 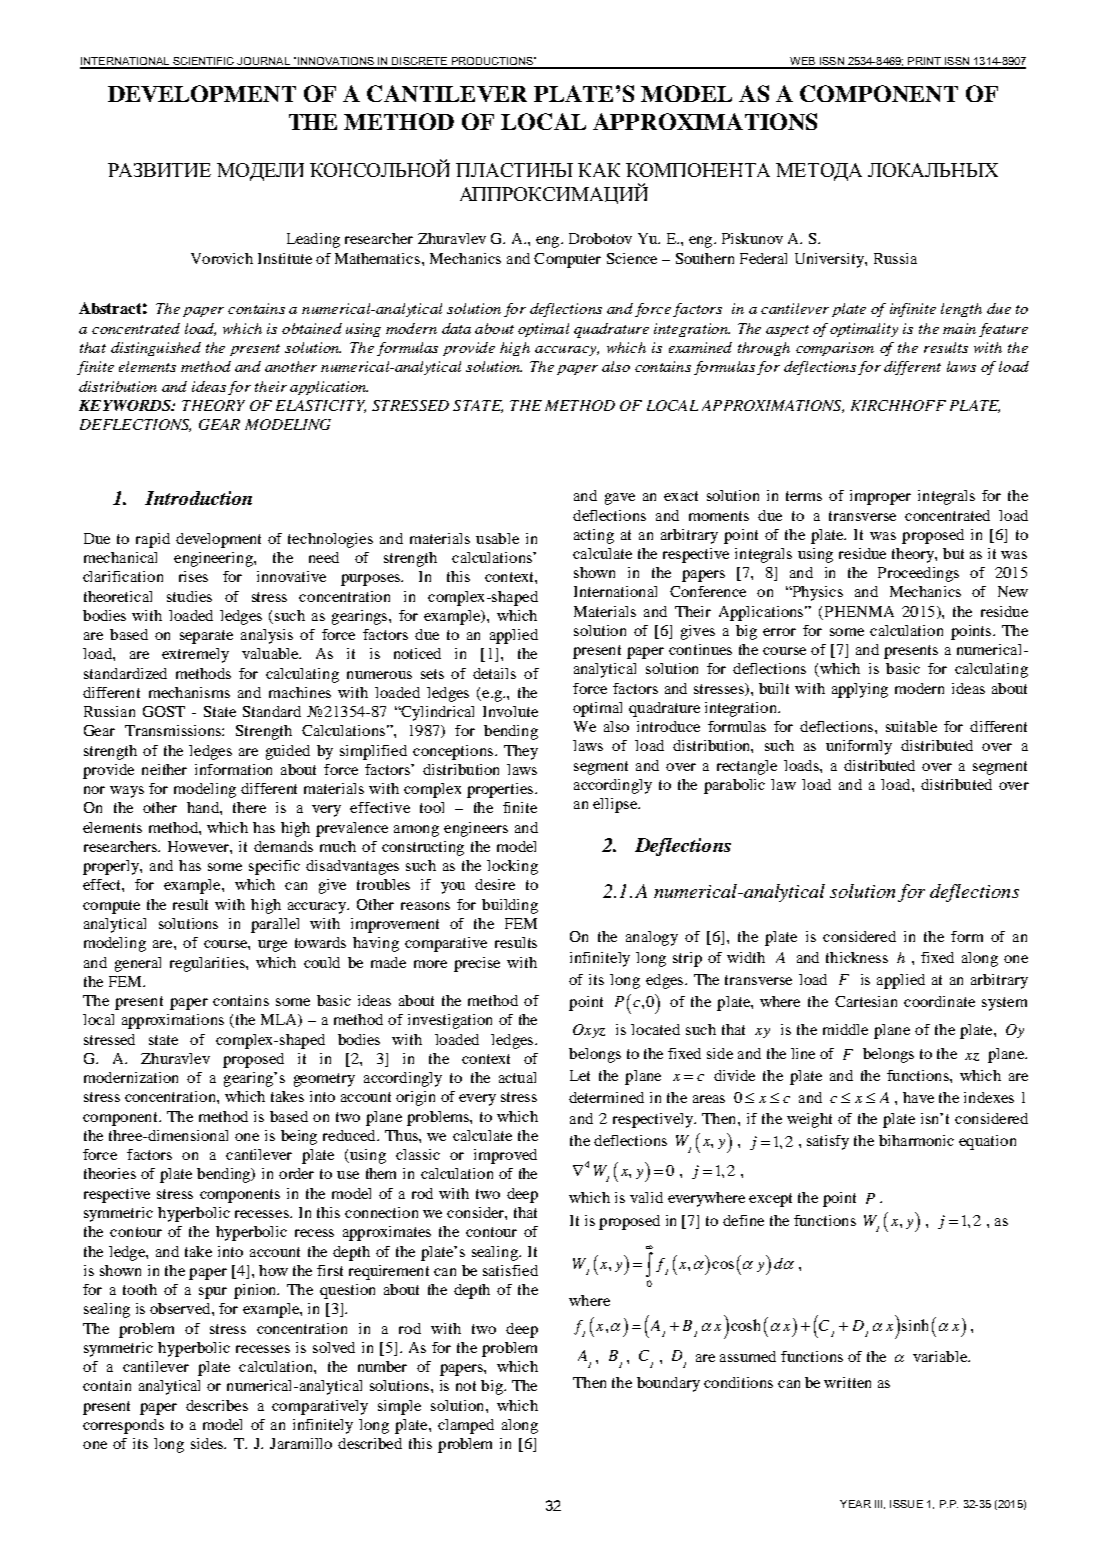 I want to click on length, so click(x=961, y=310).
